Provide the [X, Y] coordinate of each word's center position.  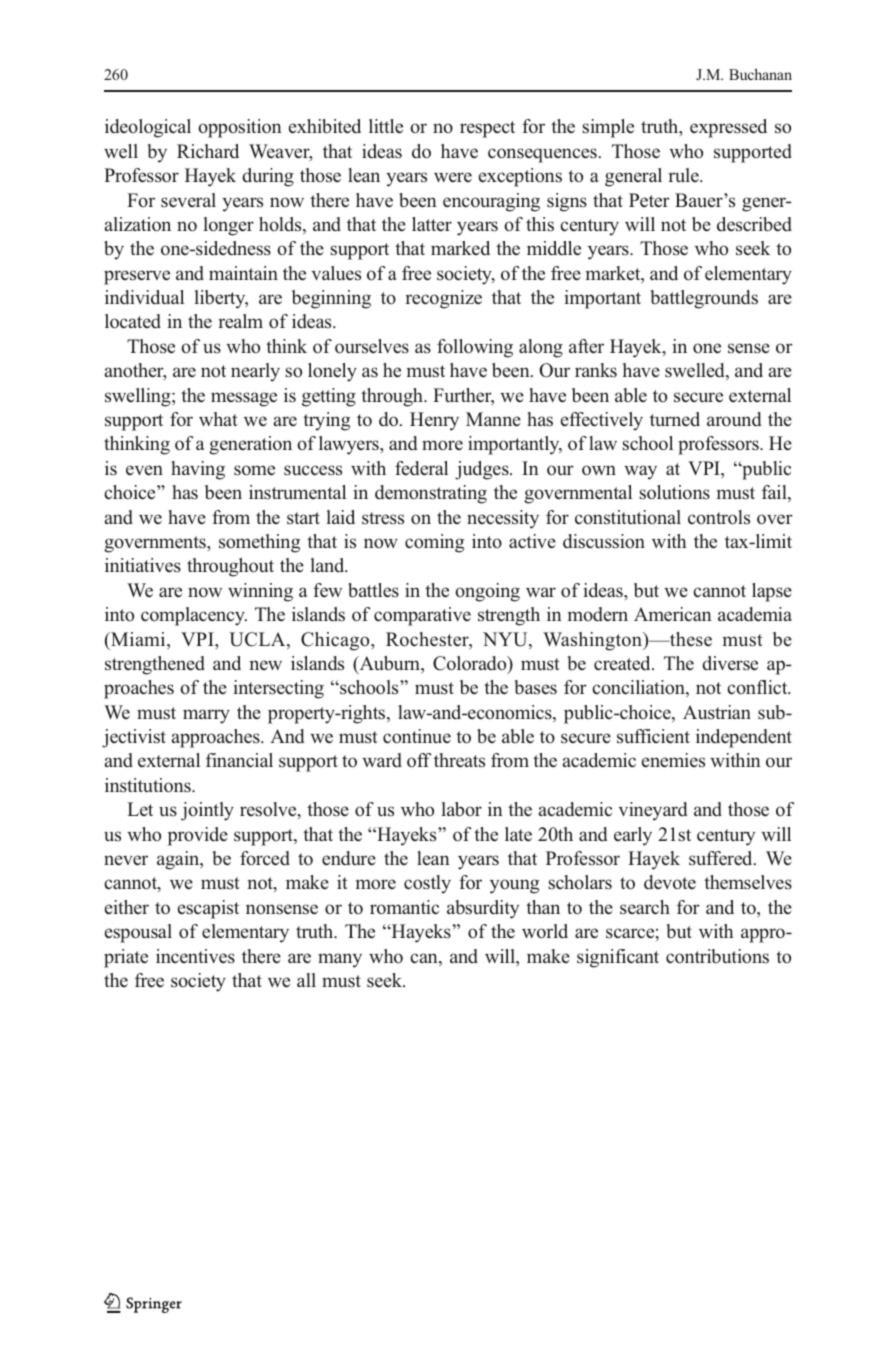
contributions [717, 956]
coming [434, 543]
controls [719, 517]
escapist [208, 909]
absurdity [483, 909]
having [198, 470]
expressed [728, 128]
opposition [240, 128]
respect [487, 129]
